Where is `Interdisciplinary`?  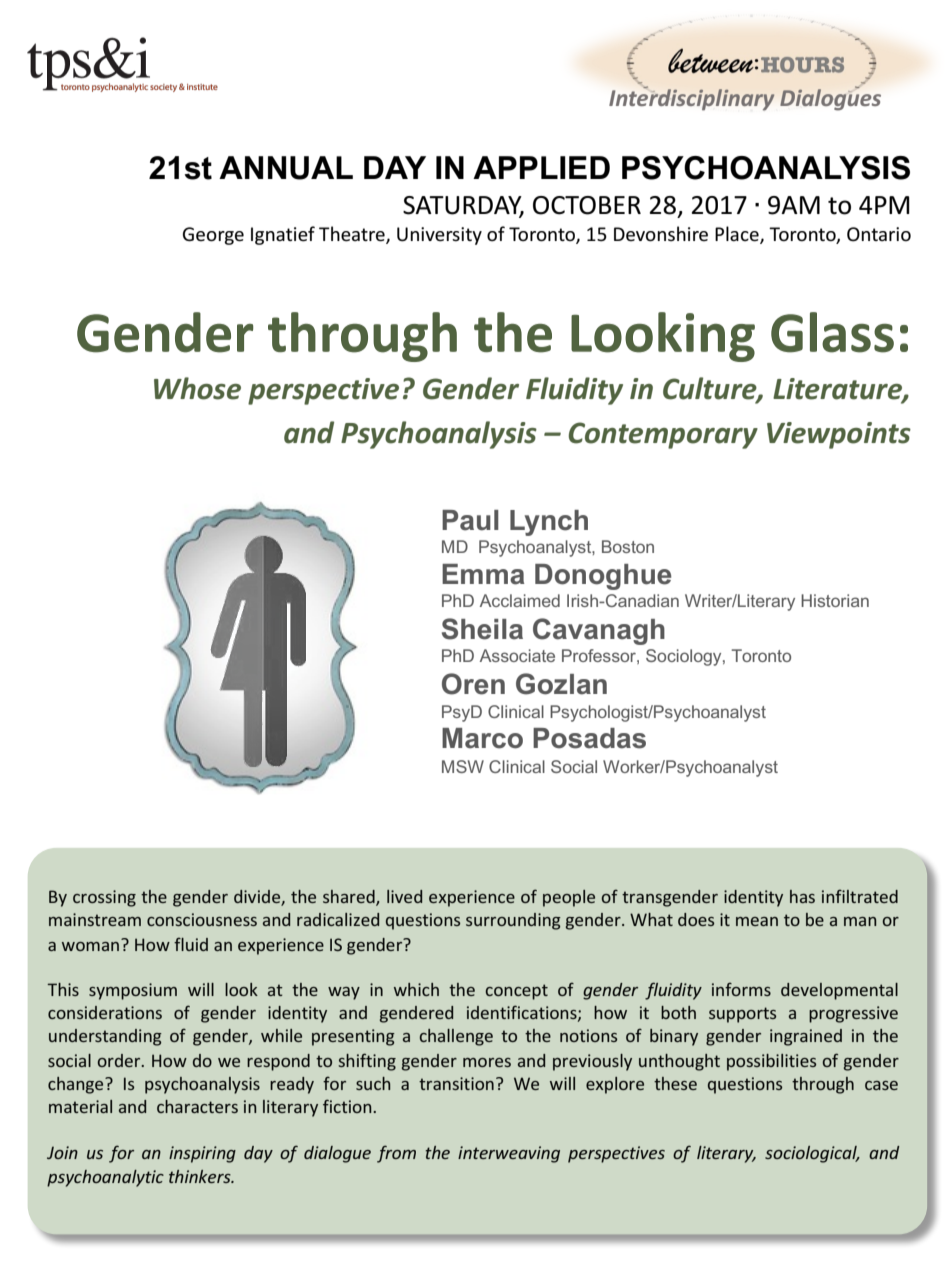
Interdisciplinary is located at coordinates (692, 99).
